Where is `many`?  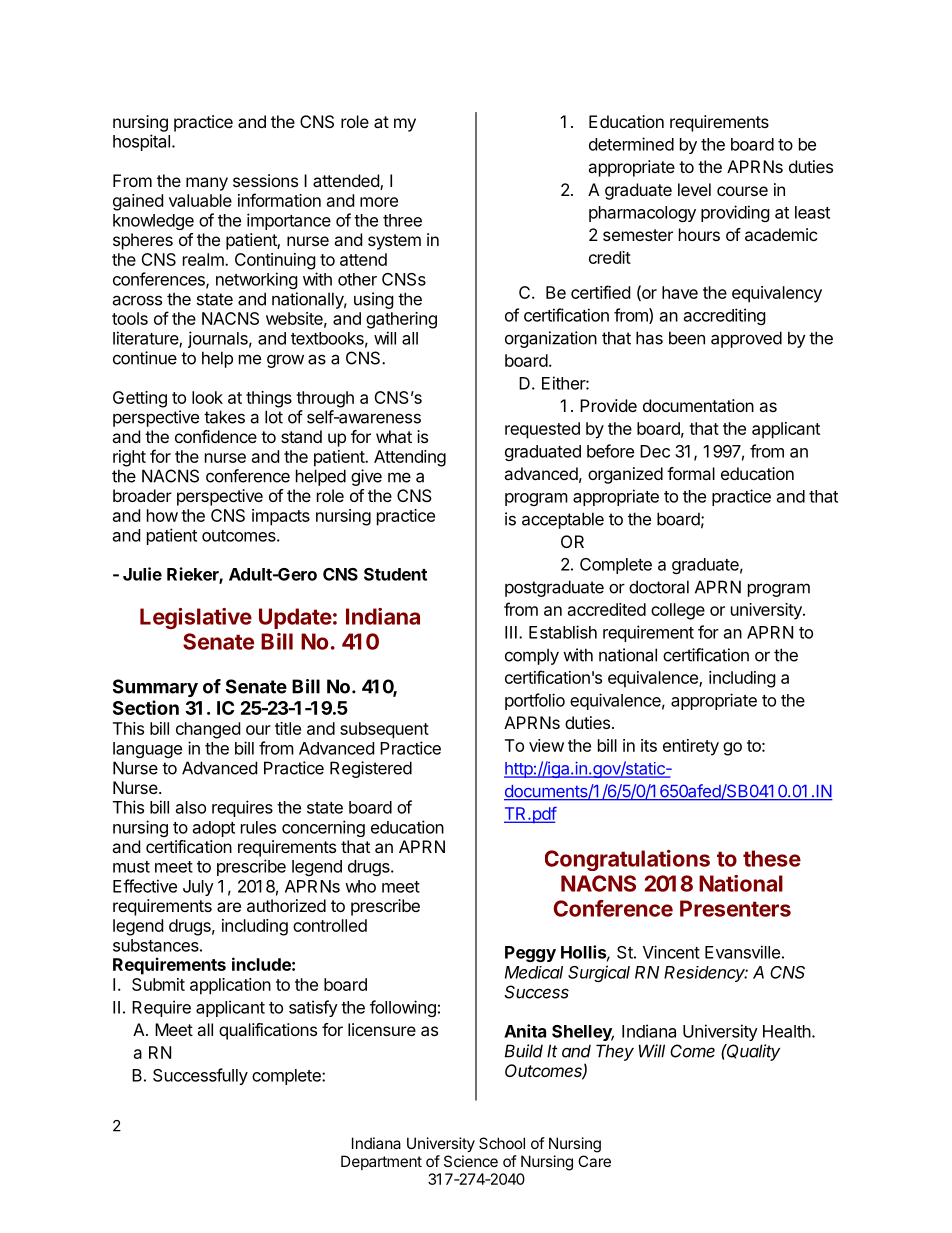 many is located at coordinates (207, 184).
